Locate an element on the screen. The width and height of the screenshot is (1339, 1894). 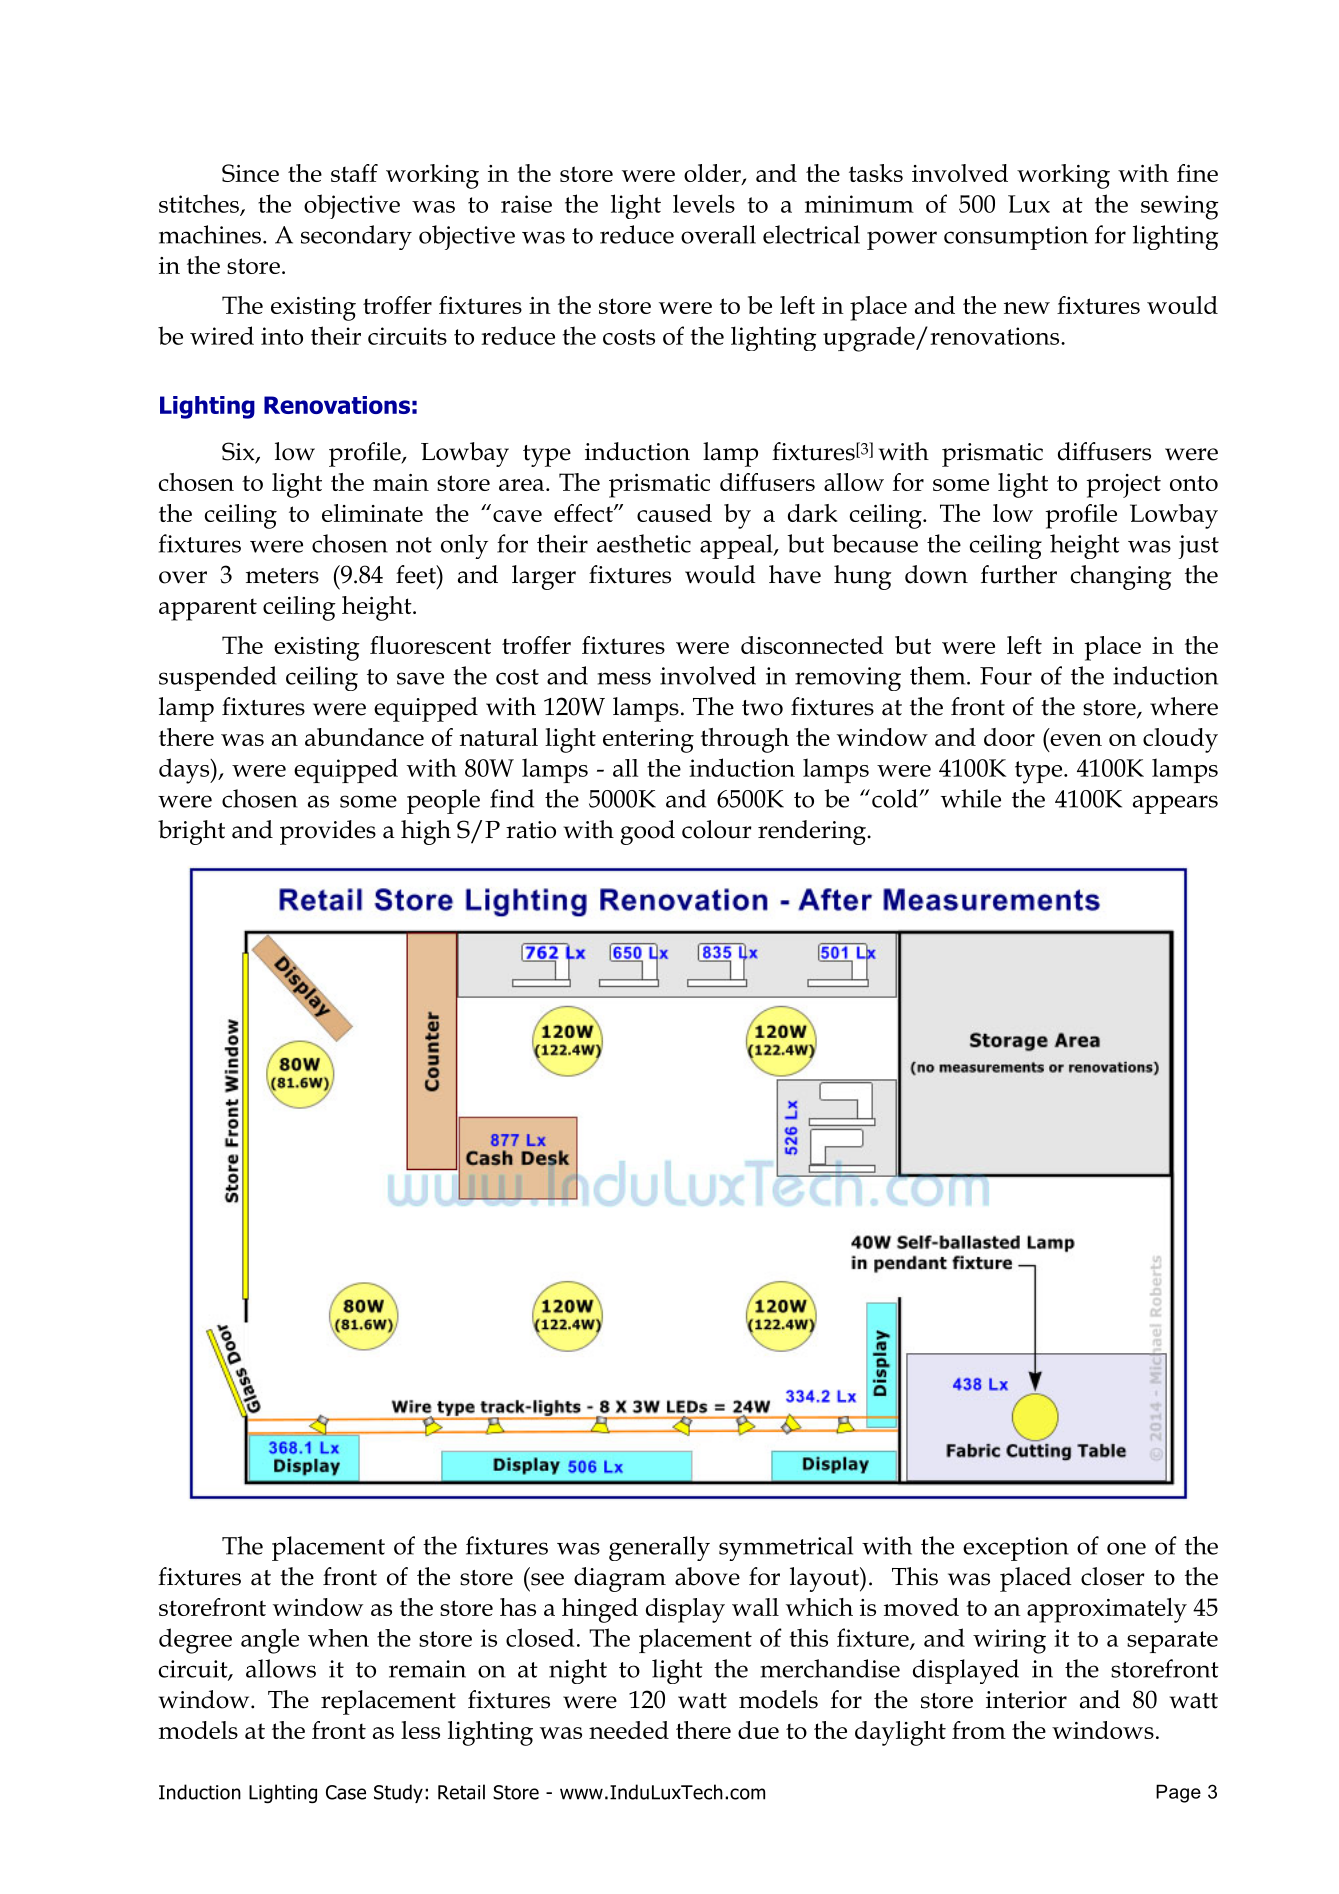
consumption is located at coordinates (1016, 238).
